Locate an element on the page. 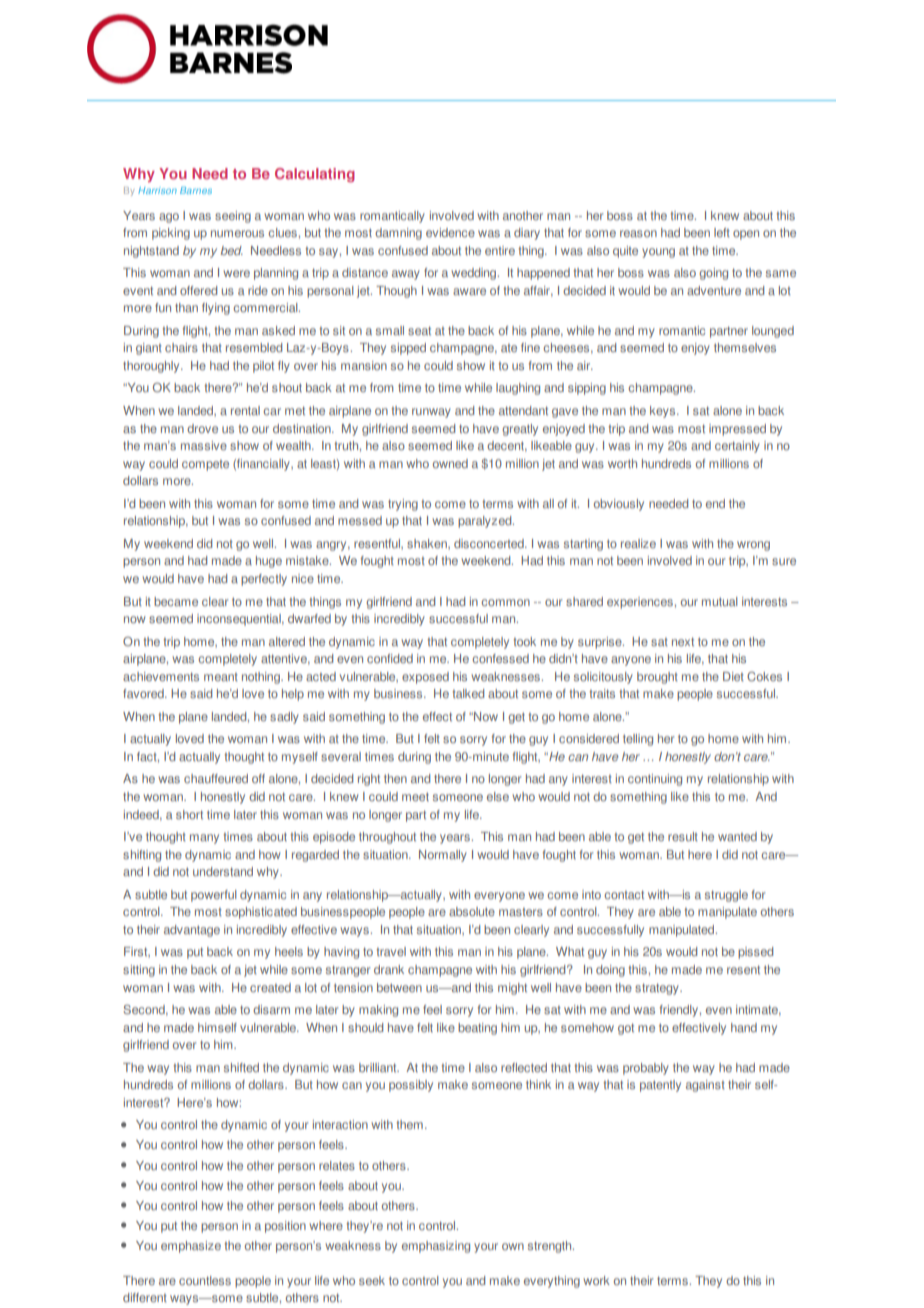  evidence is located at coordinates (450, 232).
